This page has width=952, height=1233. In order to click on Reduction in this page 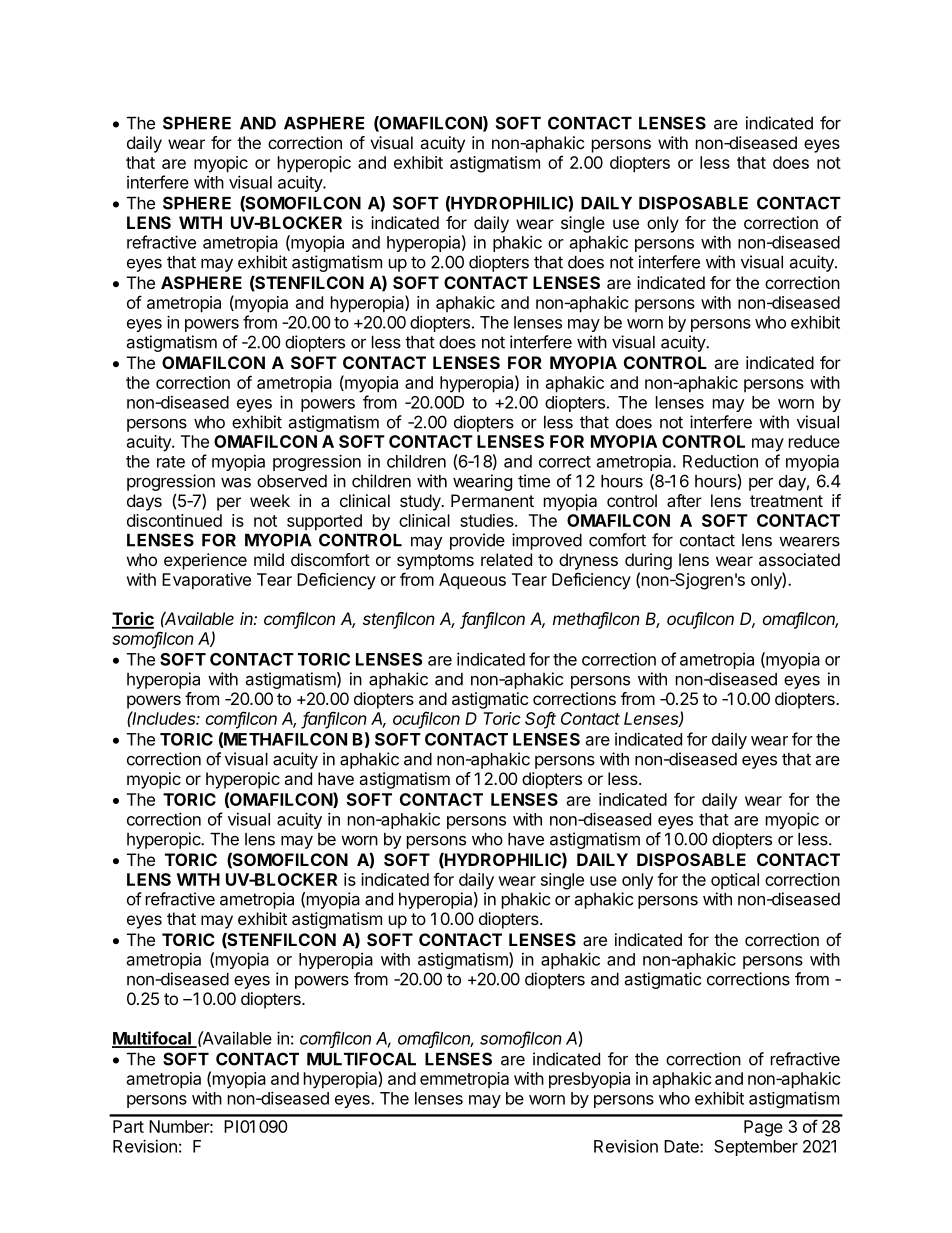, I will do `click(720, 461)`.
